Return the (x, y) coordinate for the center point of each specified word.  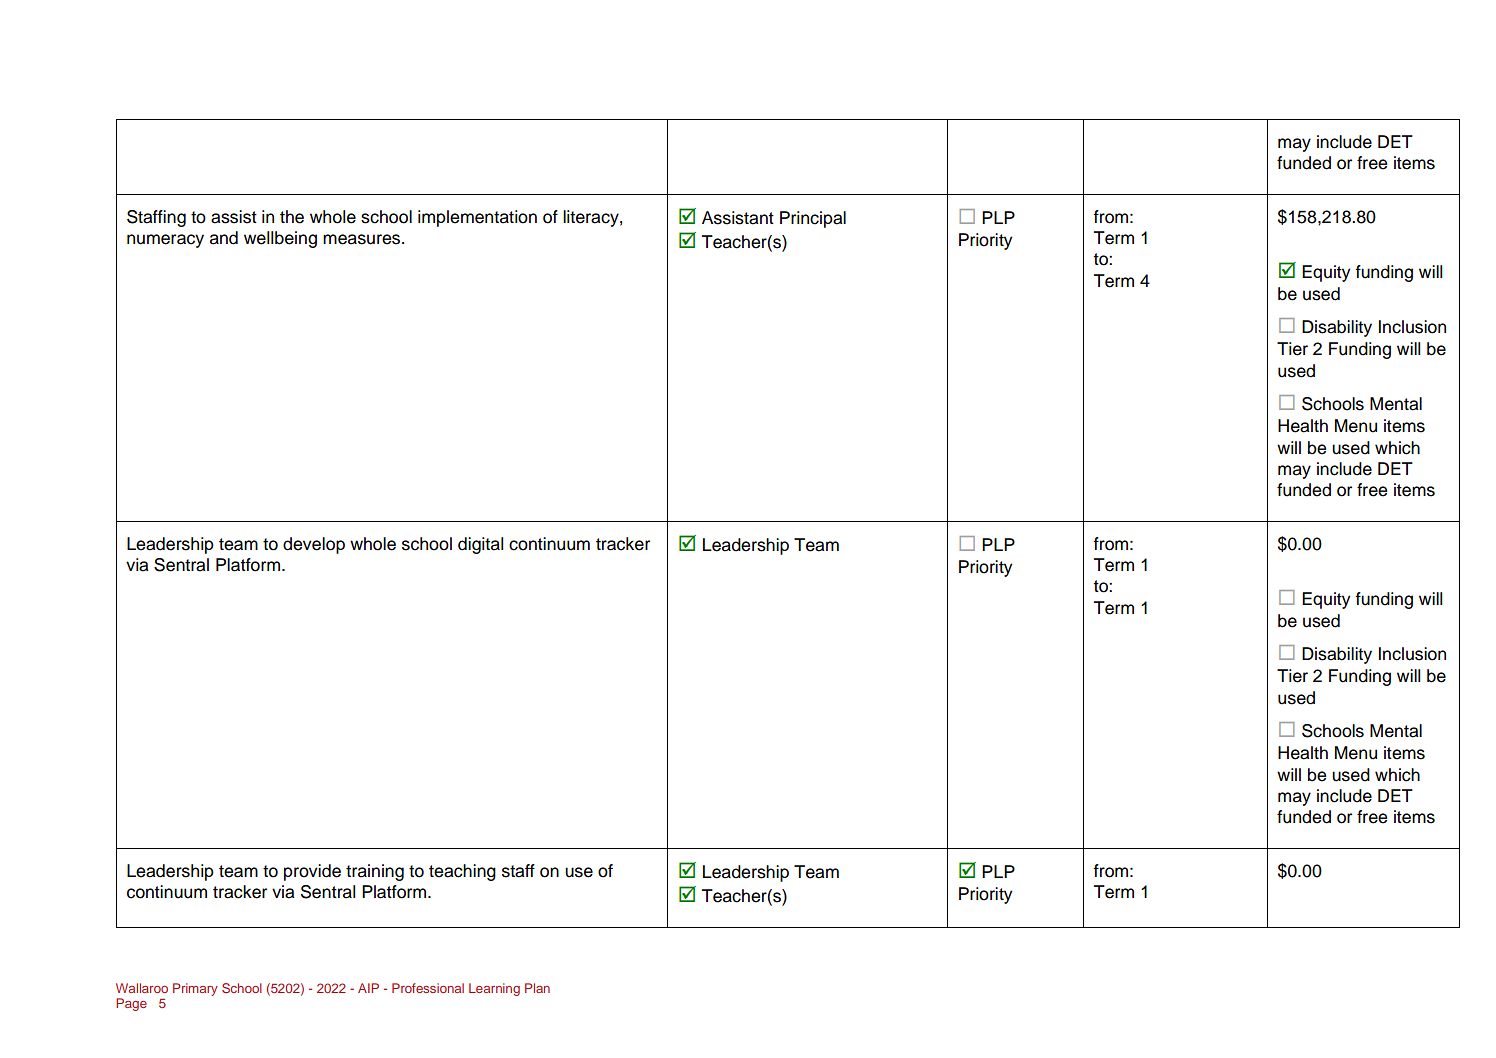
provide (312, 872)
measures (363, 239)
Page (131, 1004)
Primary (195, 989)
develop (314, 545)
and (224, 238)
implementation (477, 218)
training (375, 872)
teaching (462, 872)
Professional (428, 988)
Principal (813, 219)
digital (481, 545)
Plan (537, 988)
